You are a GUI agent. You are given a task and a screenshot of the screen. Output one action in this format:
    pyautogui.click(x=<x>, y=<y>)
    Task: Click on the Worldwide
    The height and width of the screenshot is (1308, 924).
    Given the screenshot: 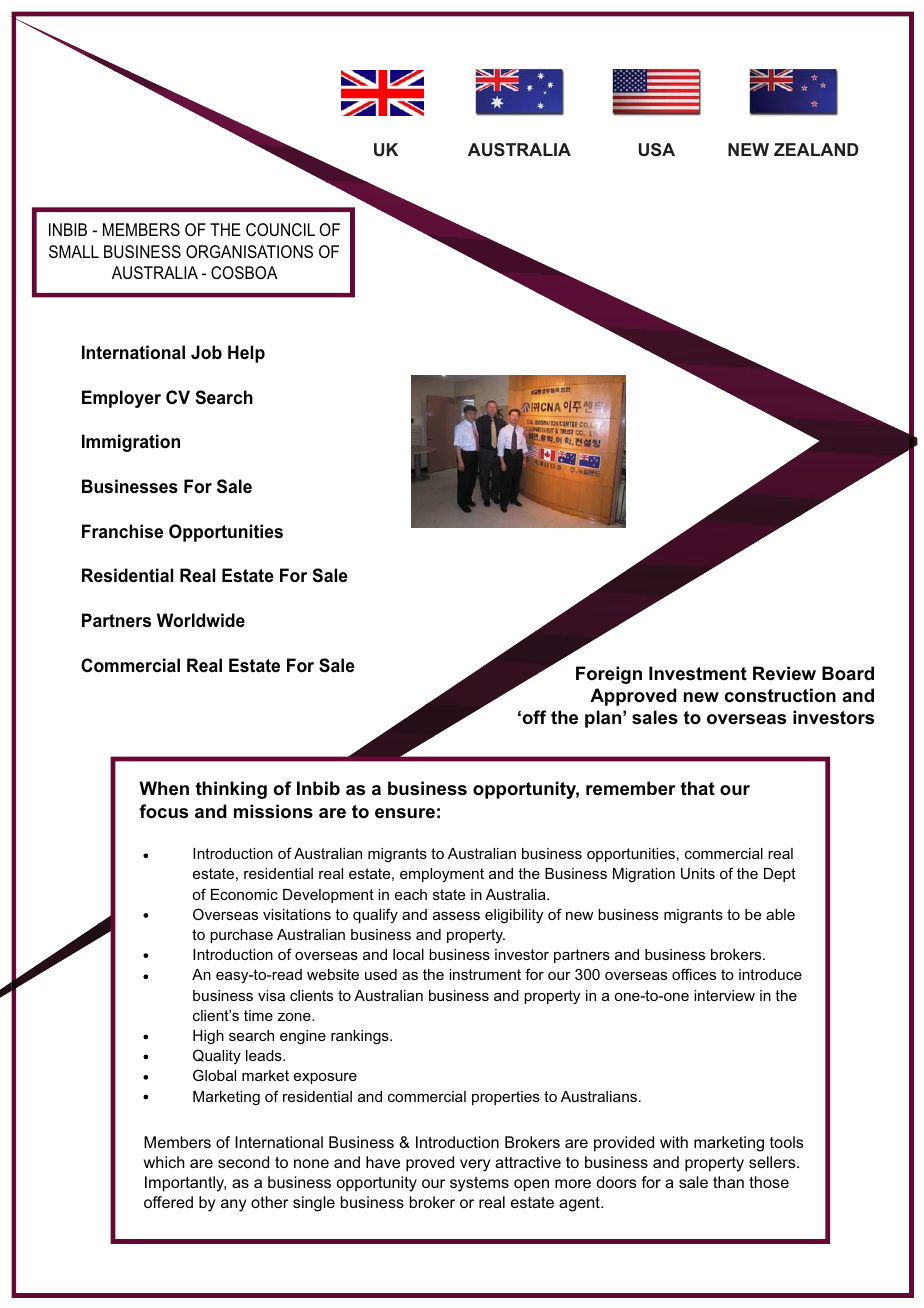 What is the action you would take?
    pyautogui.click(x=201, y=620)
